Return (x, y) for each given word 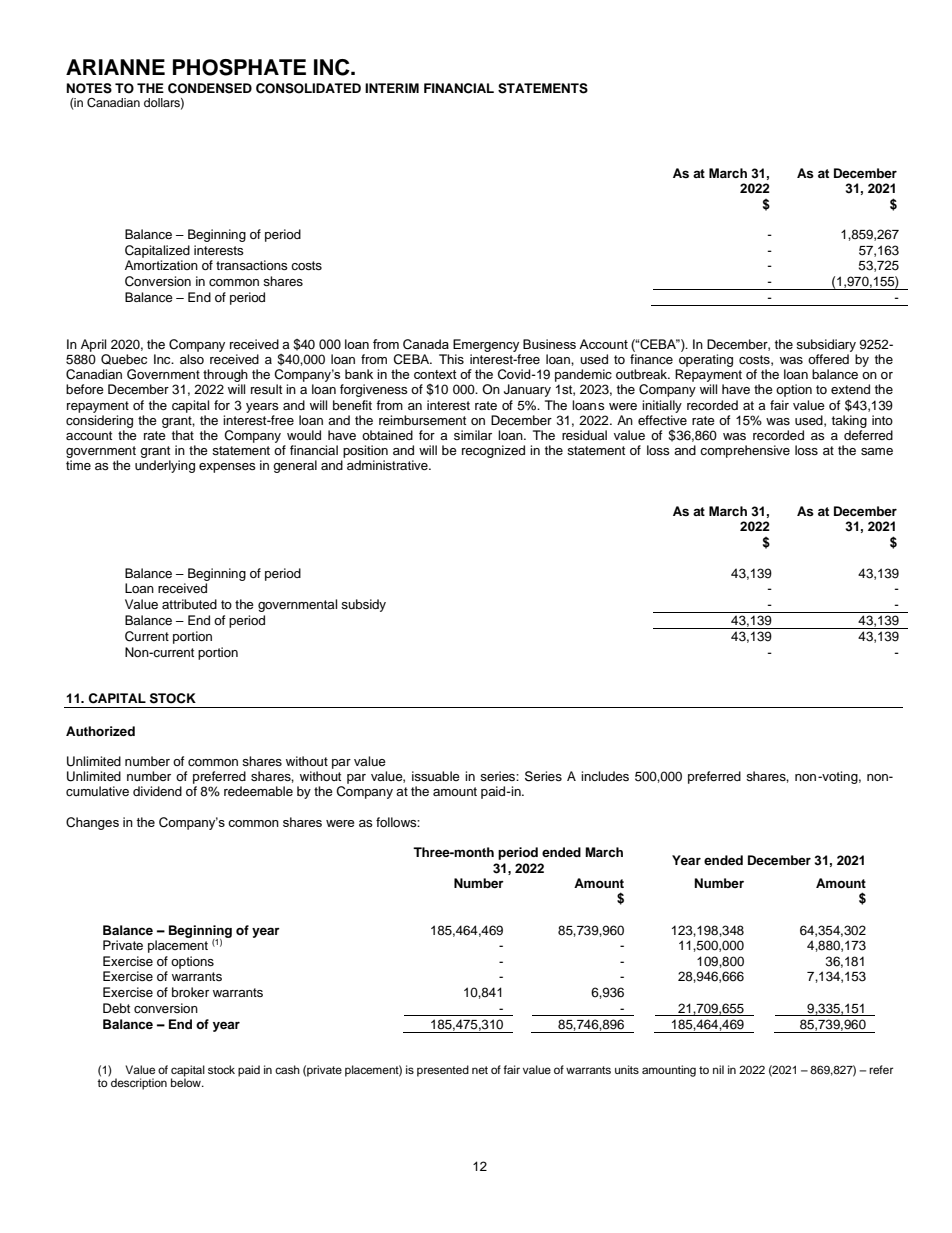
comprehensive (745, 451)
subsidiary (826, 345)
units (627, 1069)
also (192, 359)
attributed (189, 604)
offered (828, 359)
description (139, 1084)
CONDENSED (210, 88)
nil (718, 1069)
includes (605, 776)
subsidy (363, 605)
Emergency (486, 345)
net (480, 1070)
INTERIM (392, 88)
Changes (92, 823)
